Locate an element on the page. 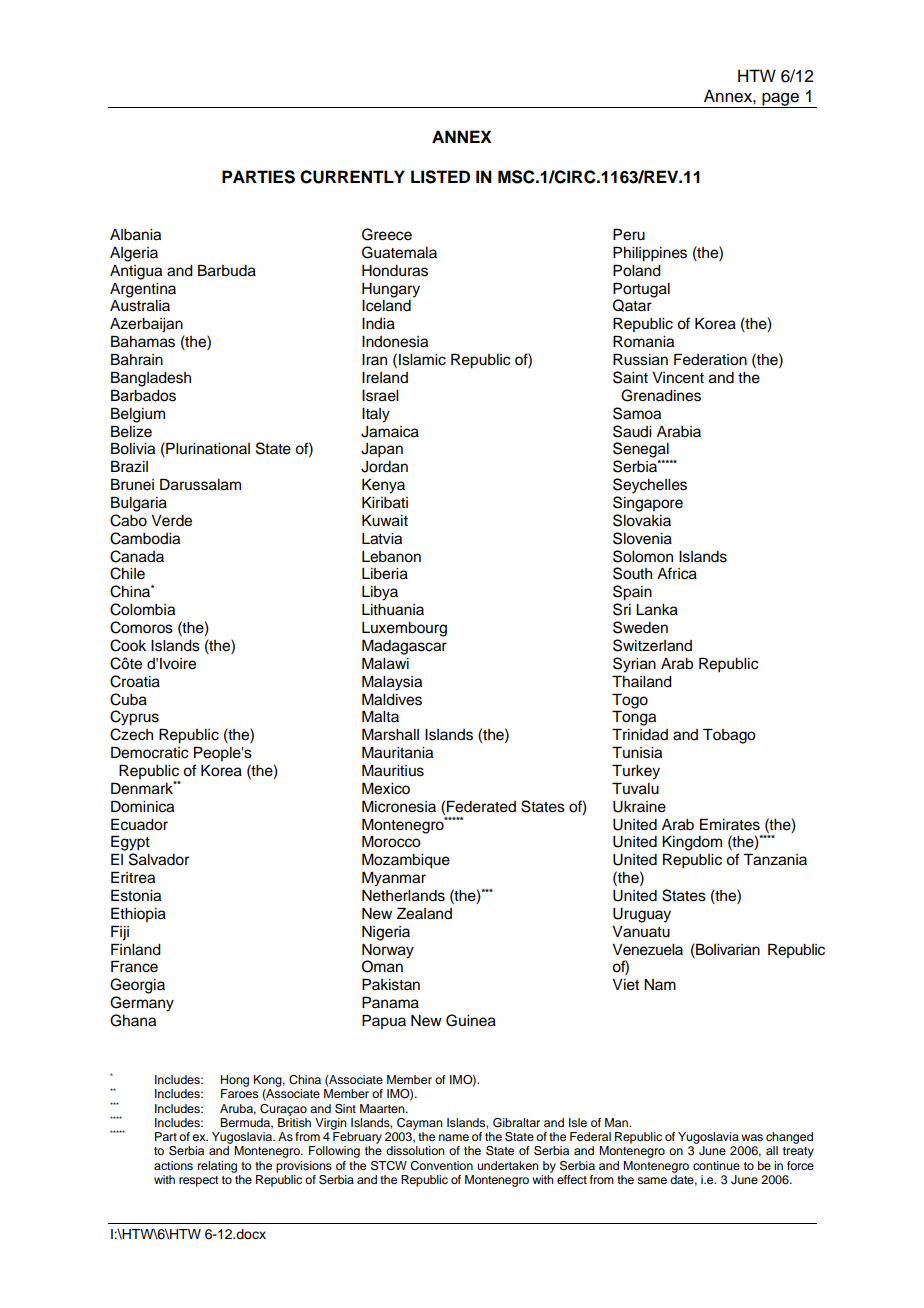  Mauritania is located at coordinates (397, 752).
